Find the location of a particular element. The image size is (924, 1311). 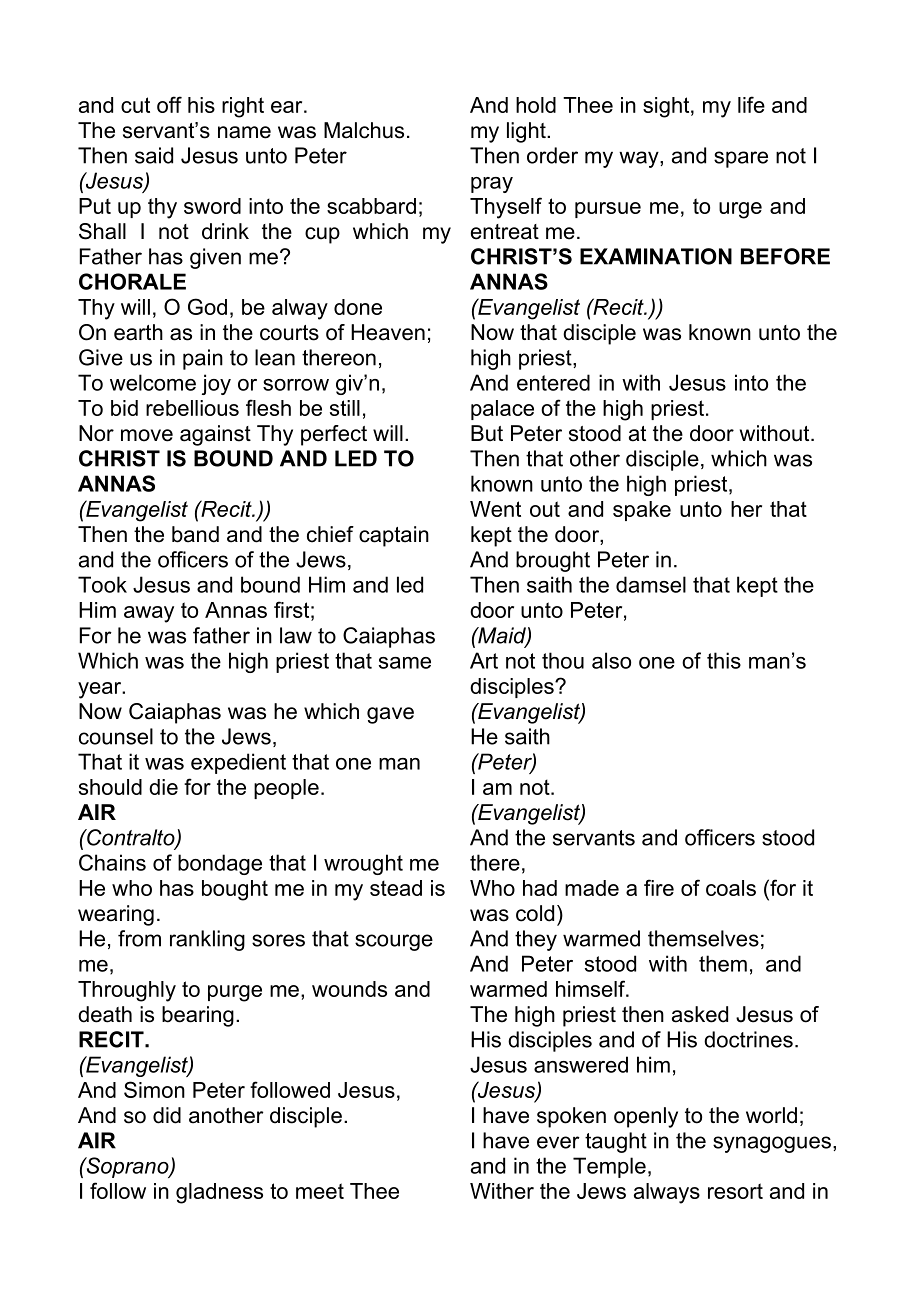

away is located at coordinates (149, 614).
